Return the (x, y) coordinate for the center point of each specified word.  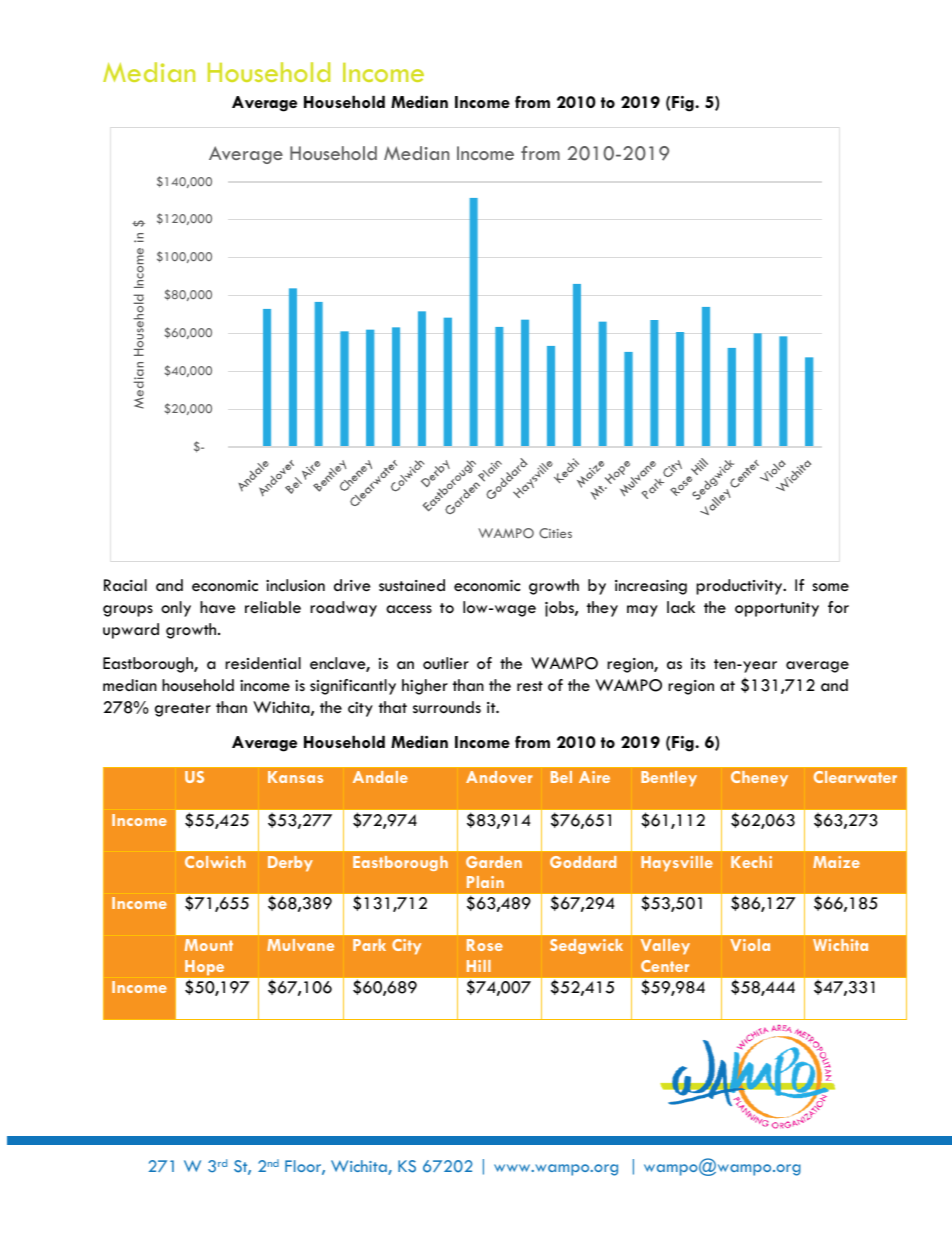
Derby (290, 864)
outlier (446, 663)
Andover (499, 777)
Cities (555, 533)
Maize (836, 862)
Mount (209, 945)
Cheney (759, 779)
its (698, 663)
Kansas (295, 777)
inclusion (295, 585)
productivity (740, 587)
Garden (494, 862)
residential (263, 663)
